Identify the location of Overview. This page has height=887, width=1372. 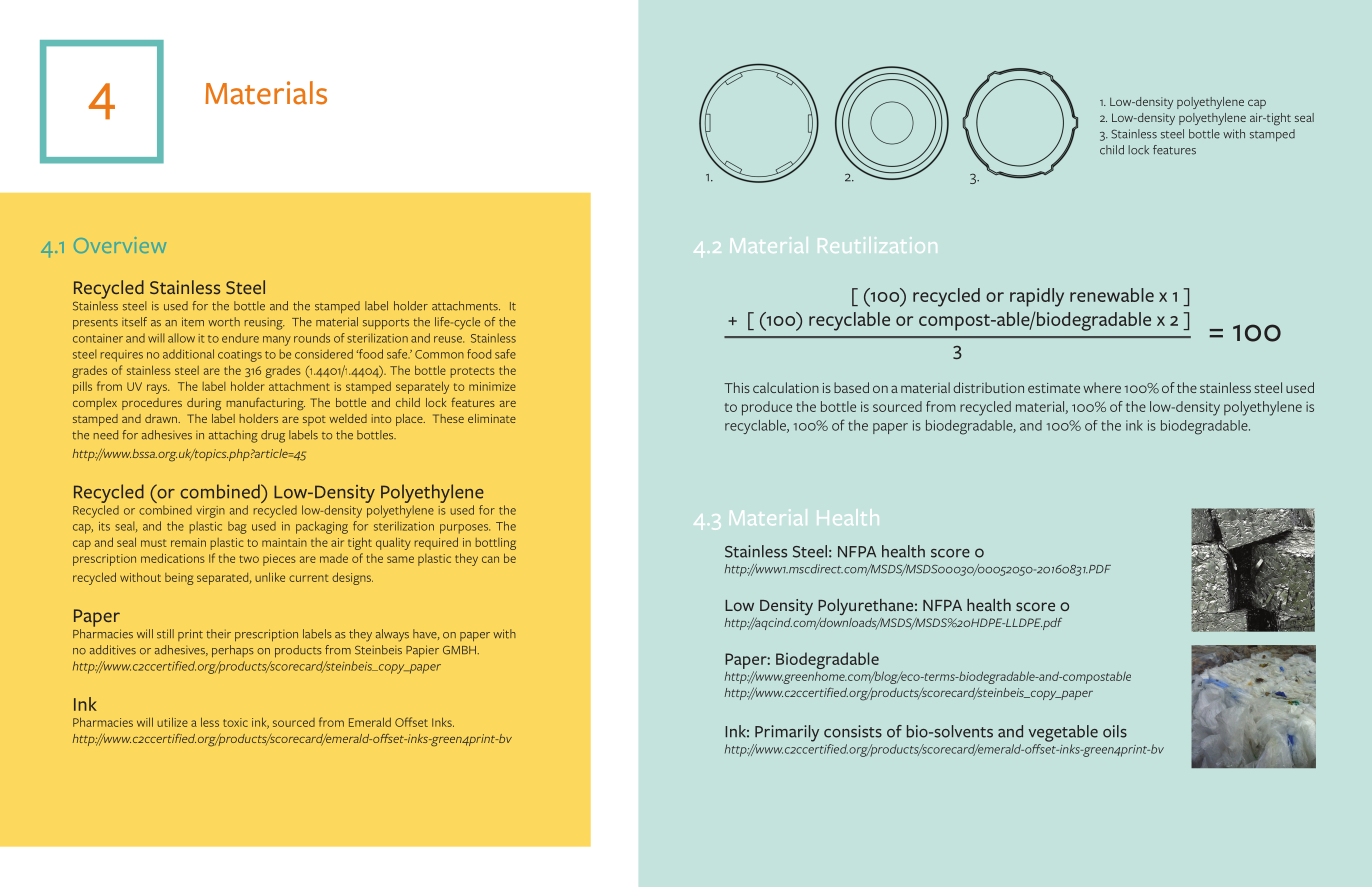
(120, 245).
